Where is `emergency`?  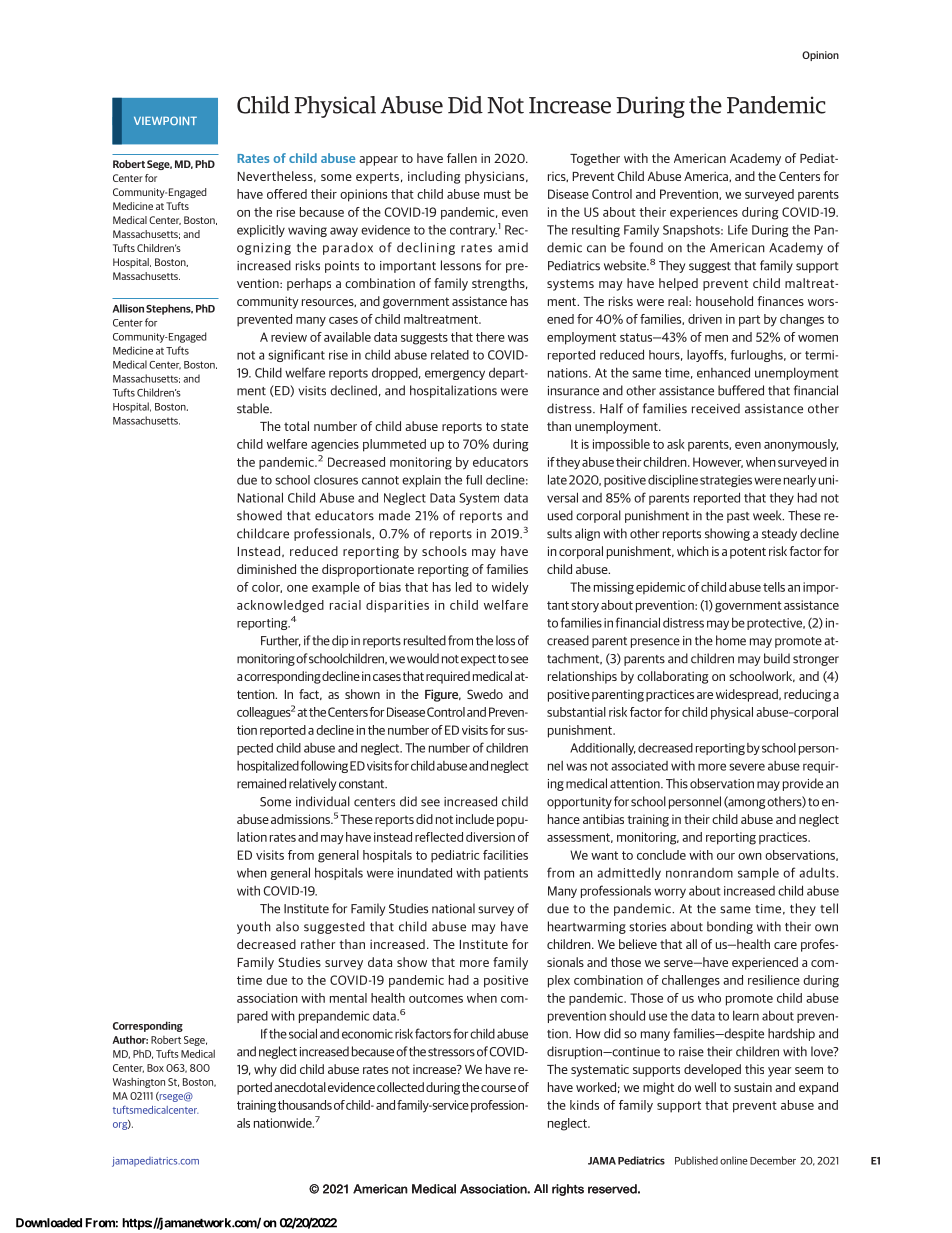 emergency is located at coordinates (455, 375).
